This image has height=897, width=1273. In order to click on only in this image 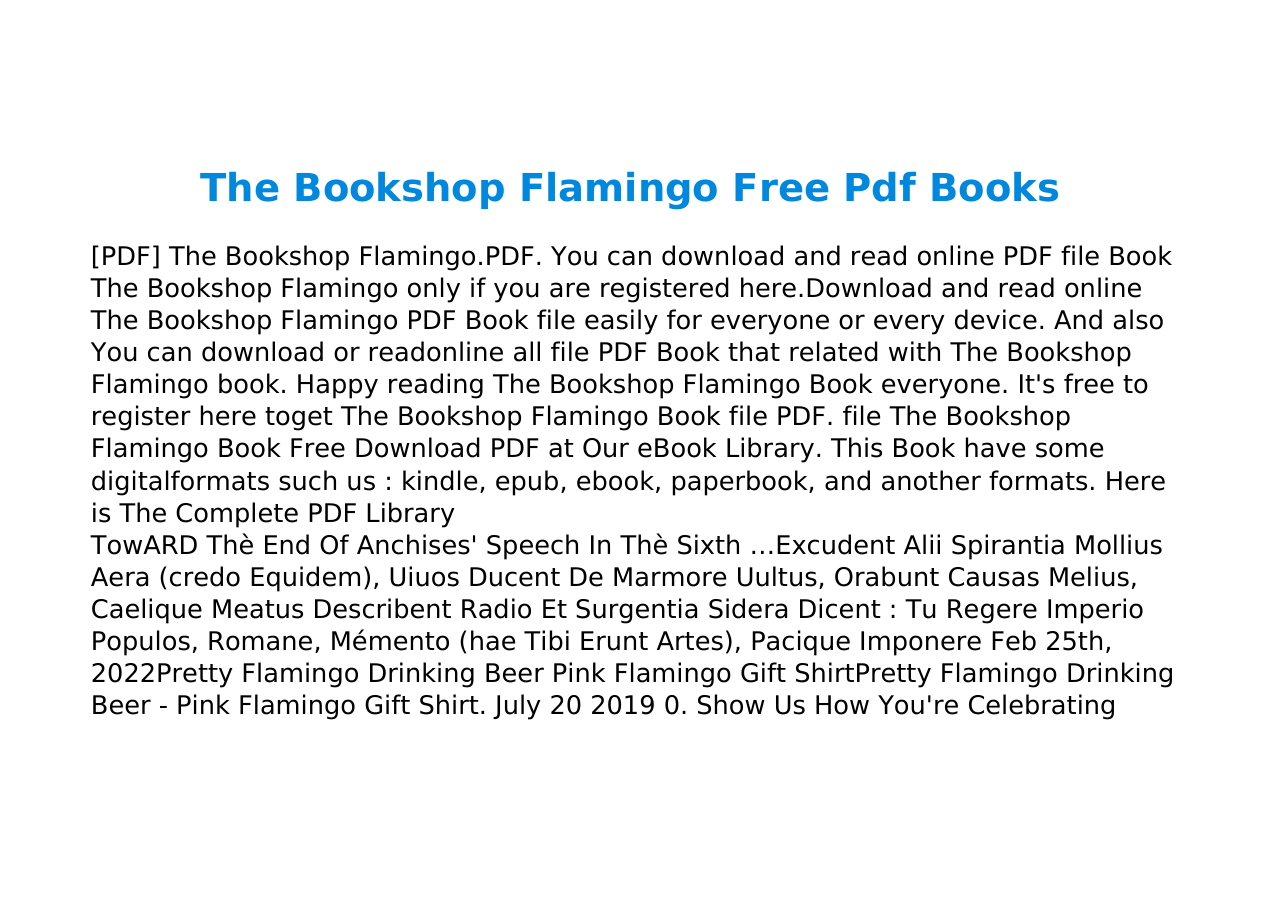, I will do `click(434, 290)`.
